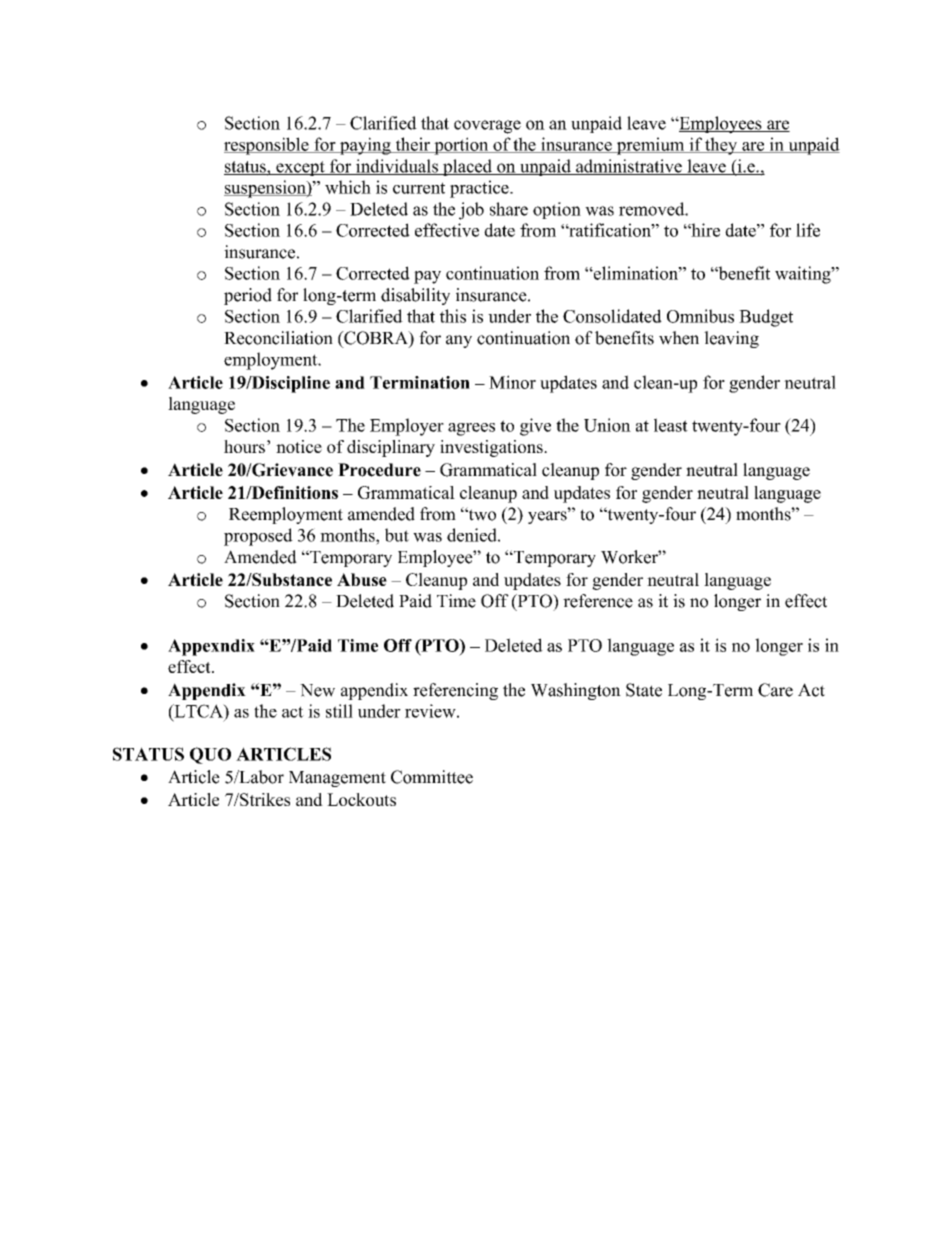 This screenshot has height=1233, width=952. Describe the element at coordinates (267, 146) in the screenshot. I see `responsible` at that location.
